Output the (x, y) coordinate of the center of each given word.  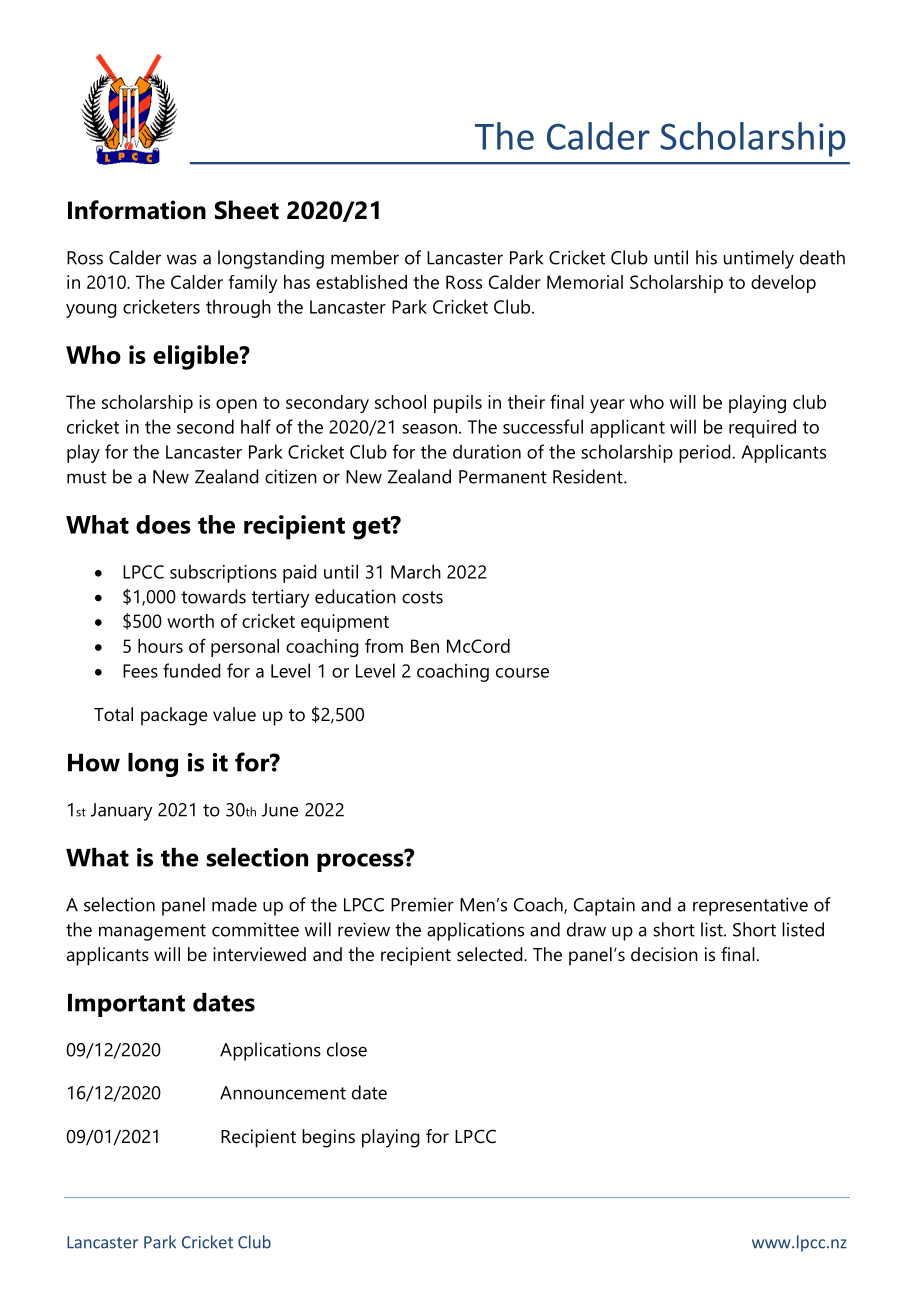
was (182, 259)
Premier (422, 904)
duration (487, 451)
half (256, 426)
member (365, 257)
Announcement (283, 1093)
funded (192, 670)
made (234, 904)
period (705, 453)
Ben (425, 646)
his (706, 257)
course (522, 673)
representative (750, 906)
